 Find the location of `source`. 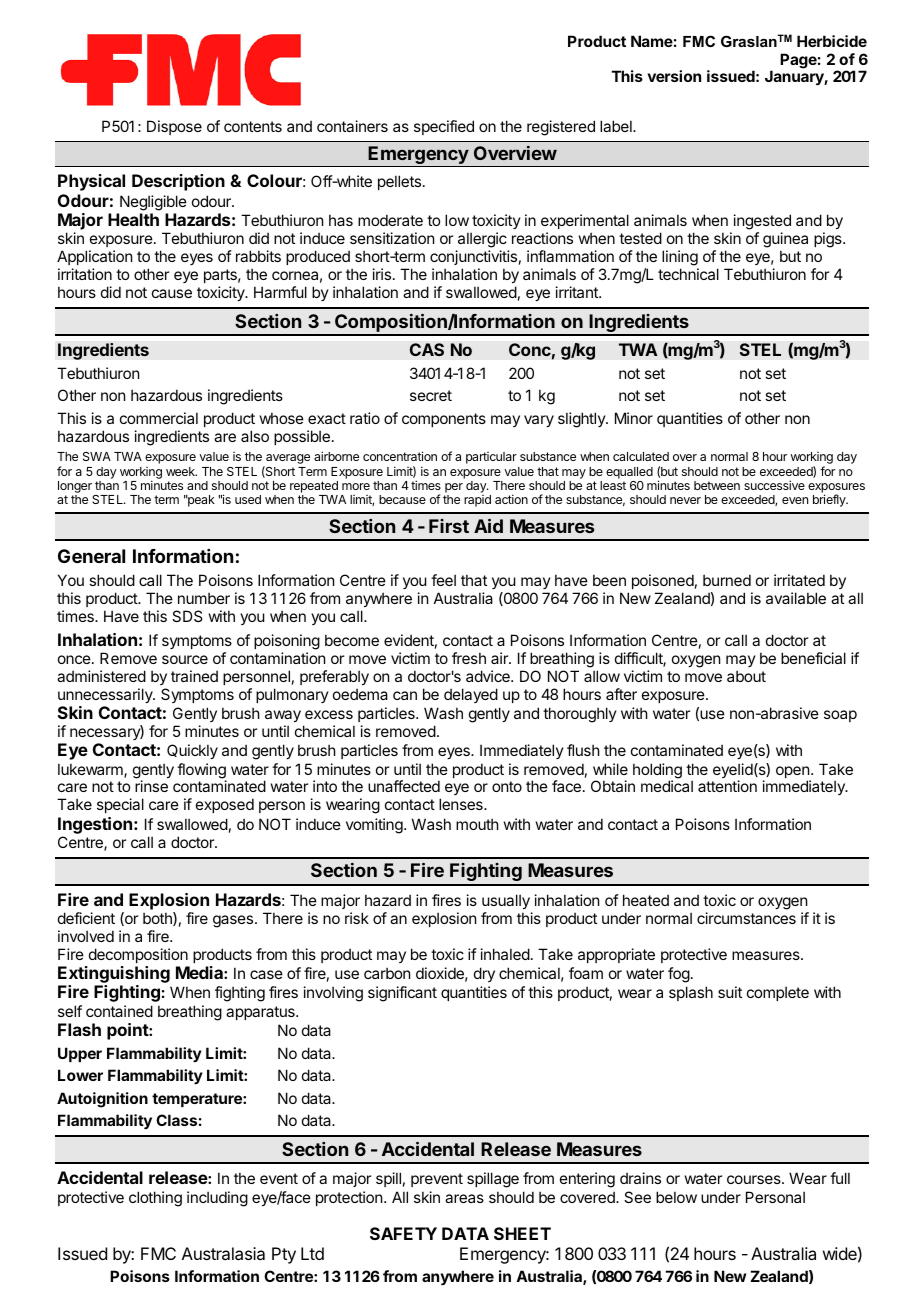

source is located at coordinates (185, 659).
